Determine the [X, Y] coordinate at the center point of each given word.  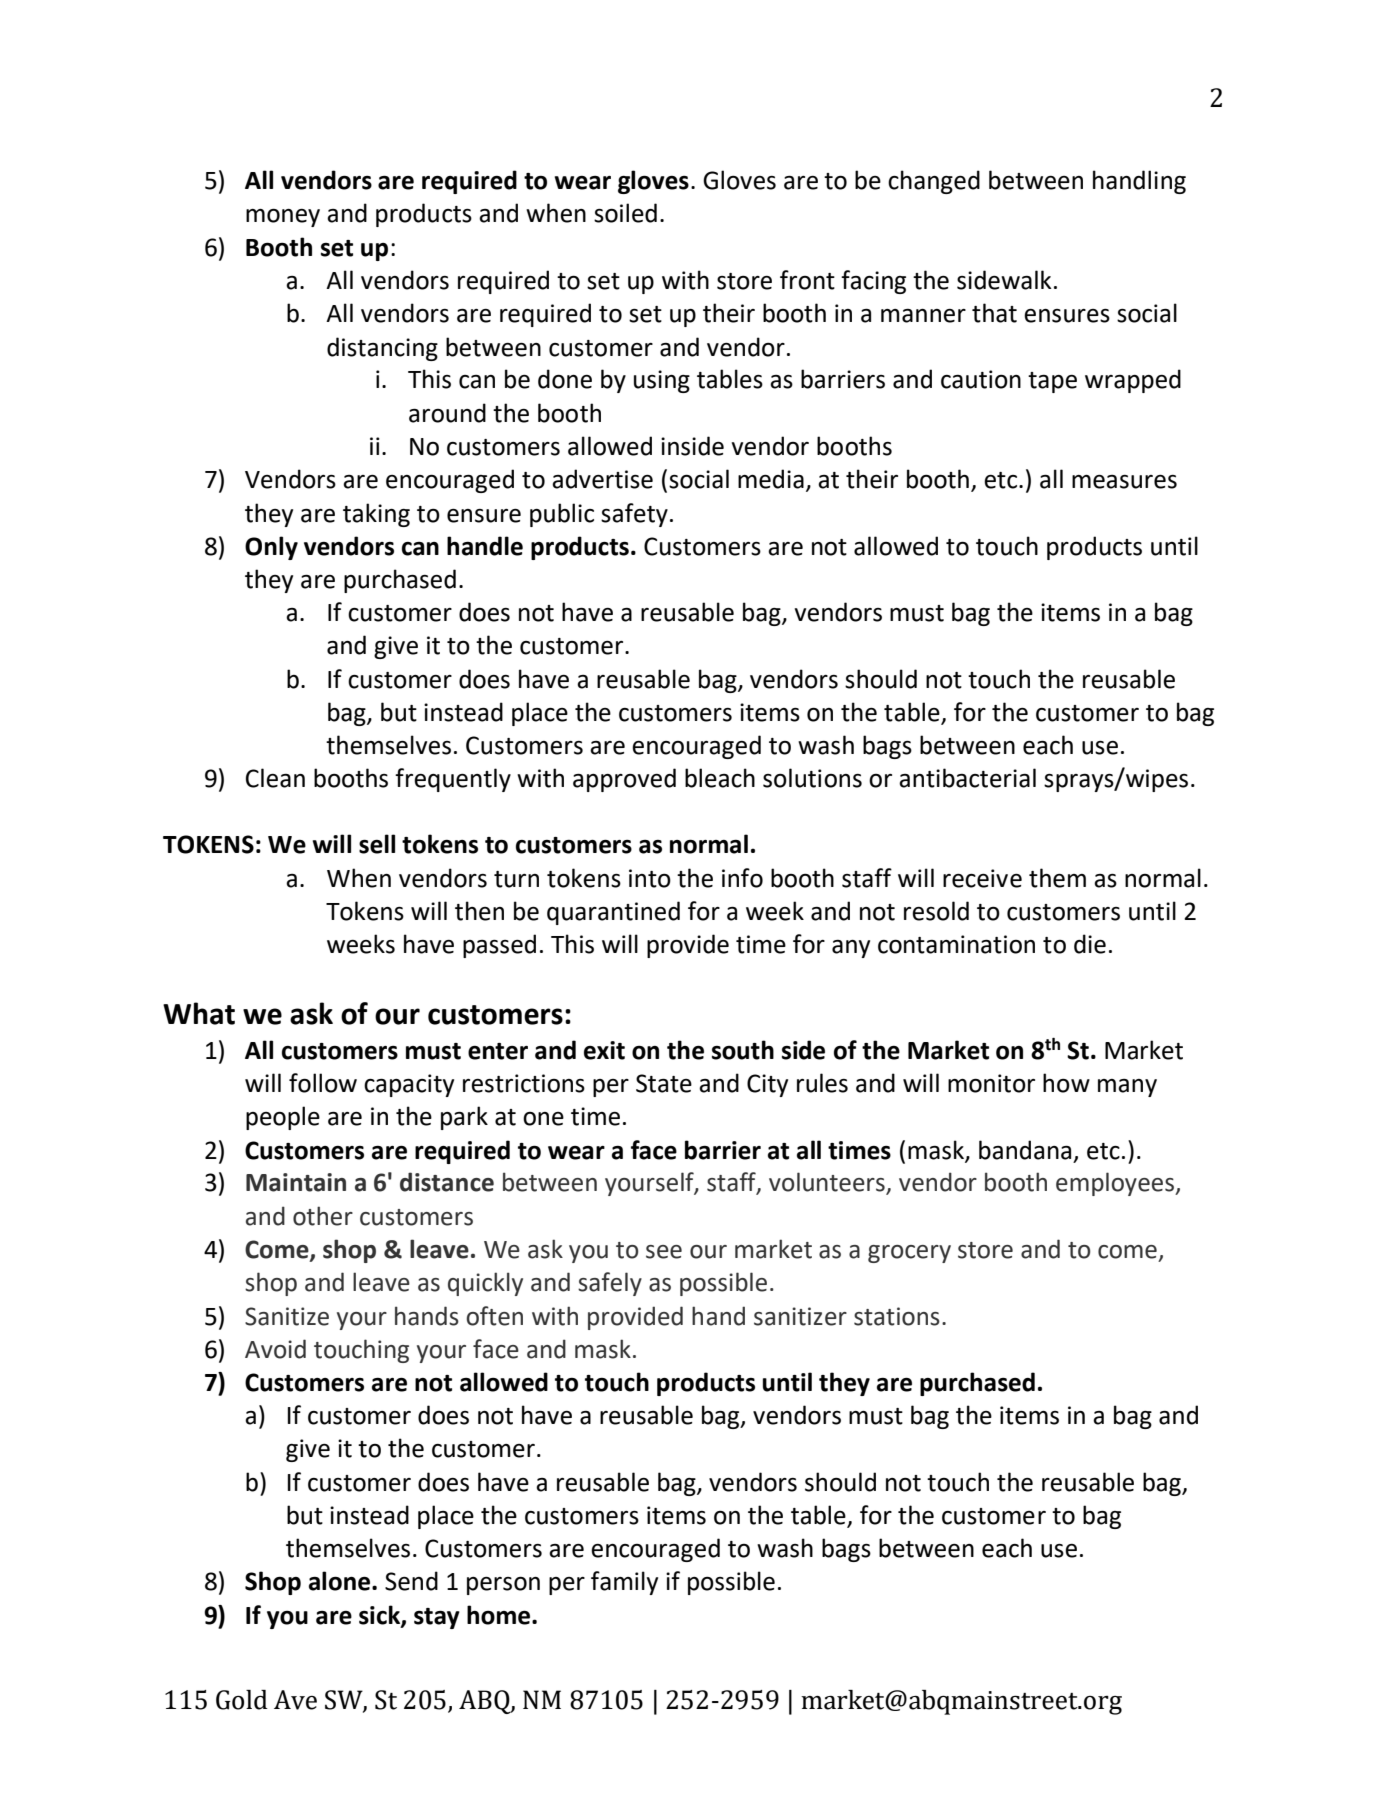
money [283, 217]
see [664, 1252]
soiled [625, 213]
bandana [1025, 1150]
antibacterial [967, 778]
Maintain [296, 1182]
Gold [242, 1700]
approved [624, 780]
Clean [275, 778]
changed [934, 182]
